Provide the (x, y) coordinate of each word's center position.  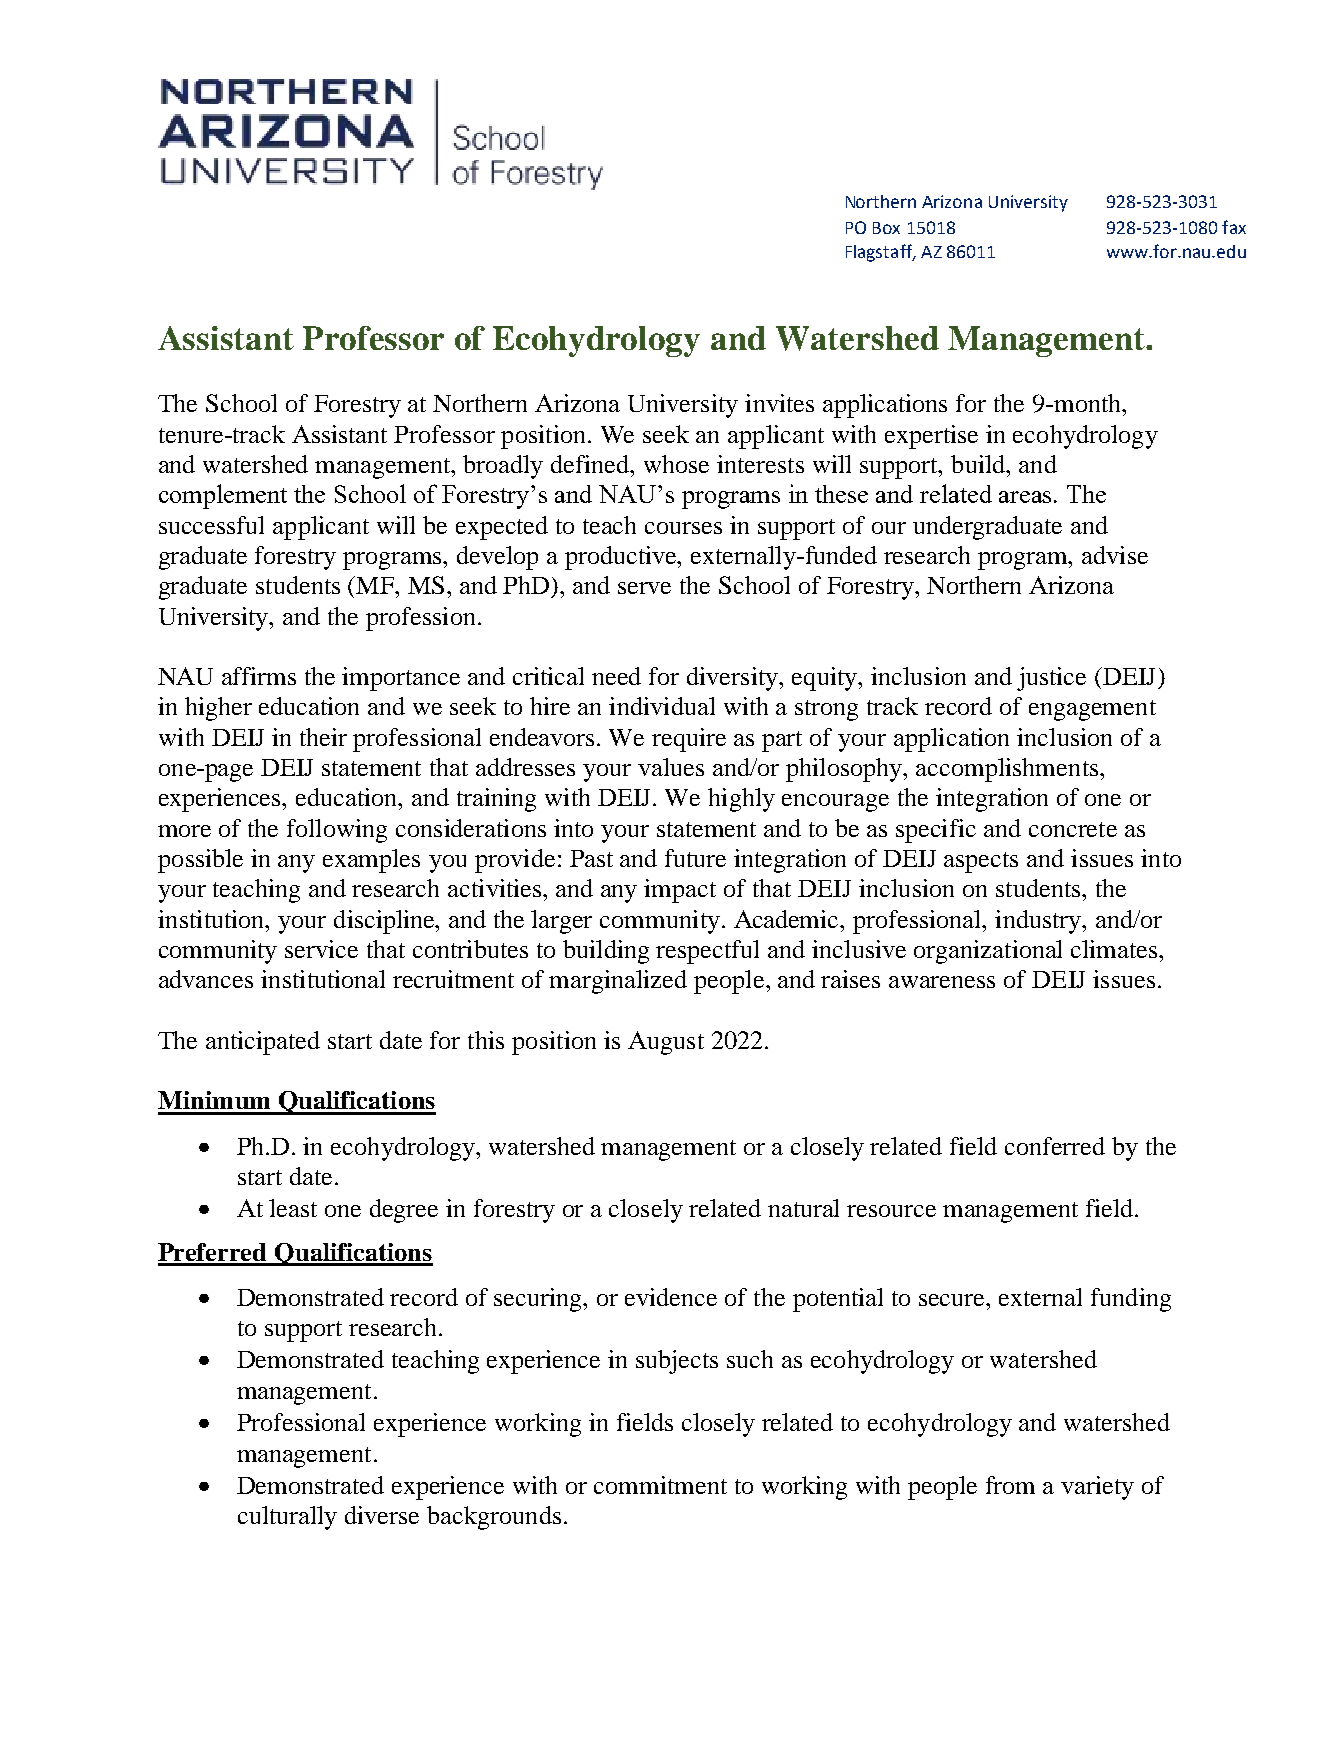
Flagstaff (880, 253)
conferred (1055, 1146)
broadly (503, 467)
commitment (660, 1485)
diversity (733, 679)
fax (1234, 227)
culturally (287, 1518)
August (666, 1043)
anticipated (263, 1043)
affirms (259, 676)
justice (1051, 679)
